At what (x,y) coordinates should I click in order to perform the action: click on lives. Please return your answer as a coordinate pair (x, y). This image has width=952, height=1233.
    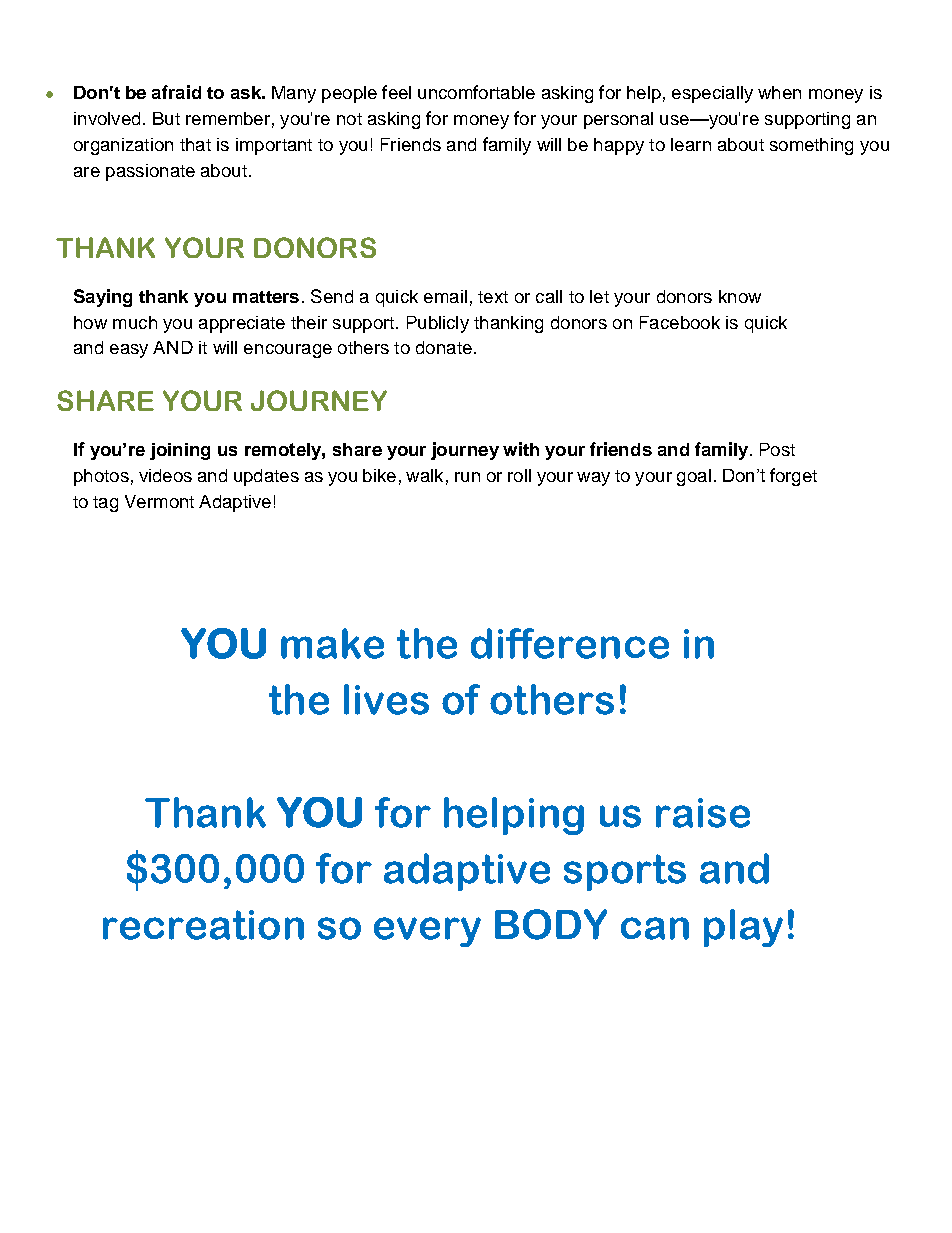
    Looking at the image, I should click on (386, 699).
